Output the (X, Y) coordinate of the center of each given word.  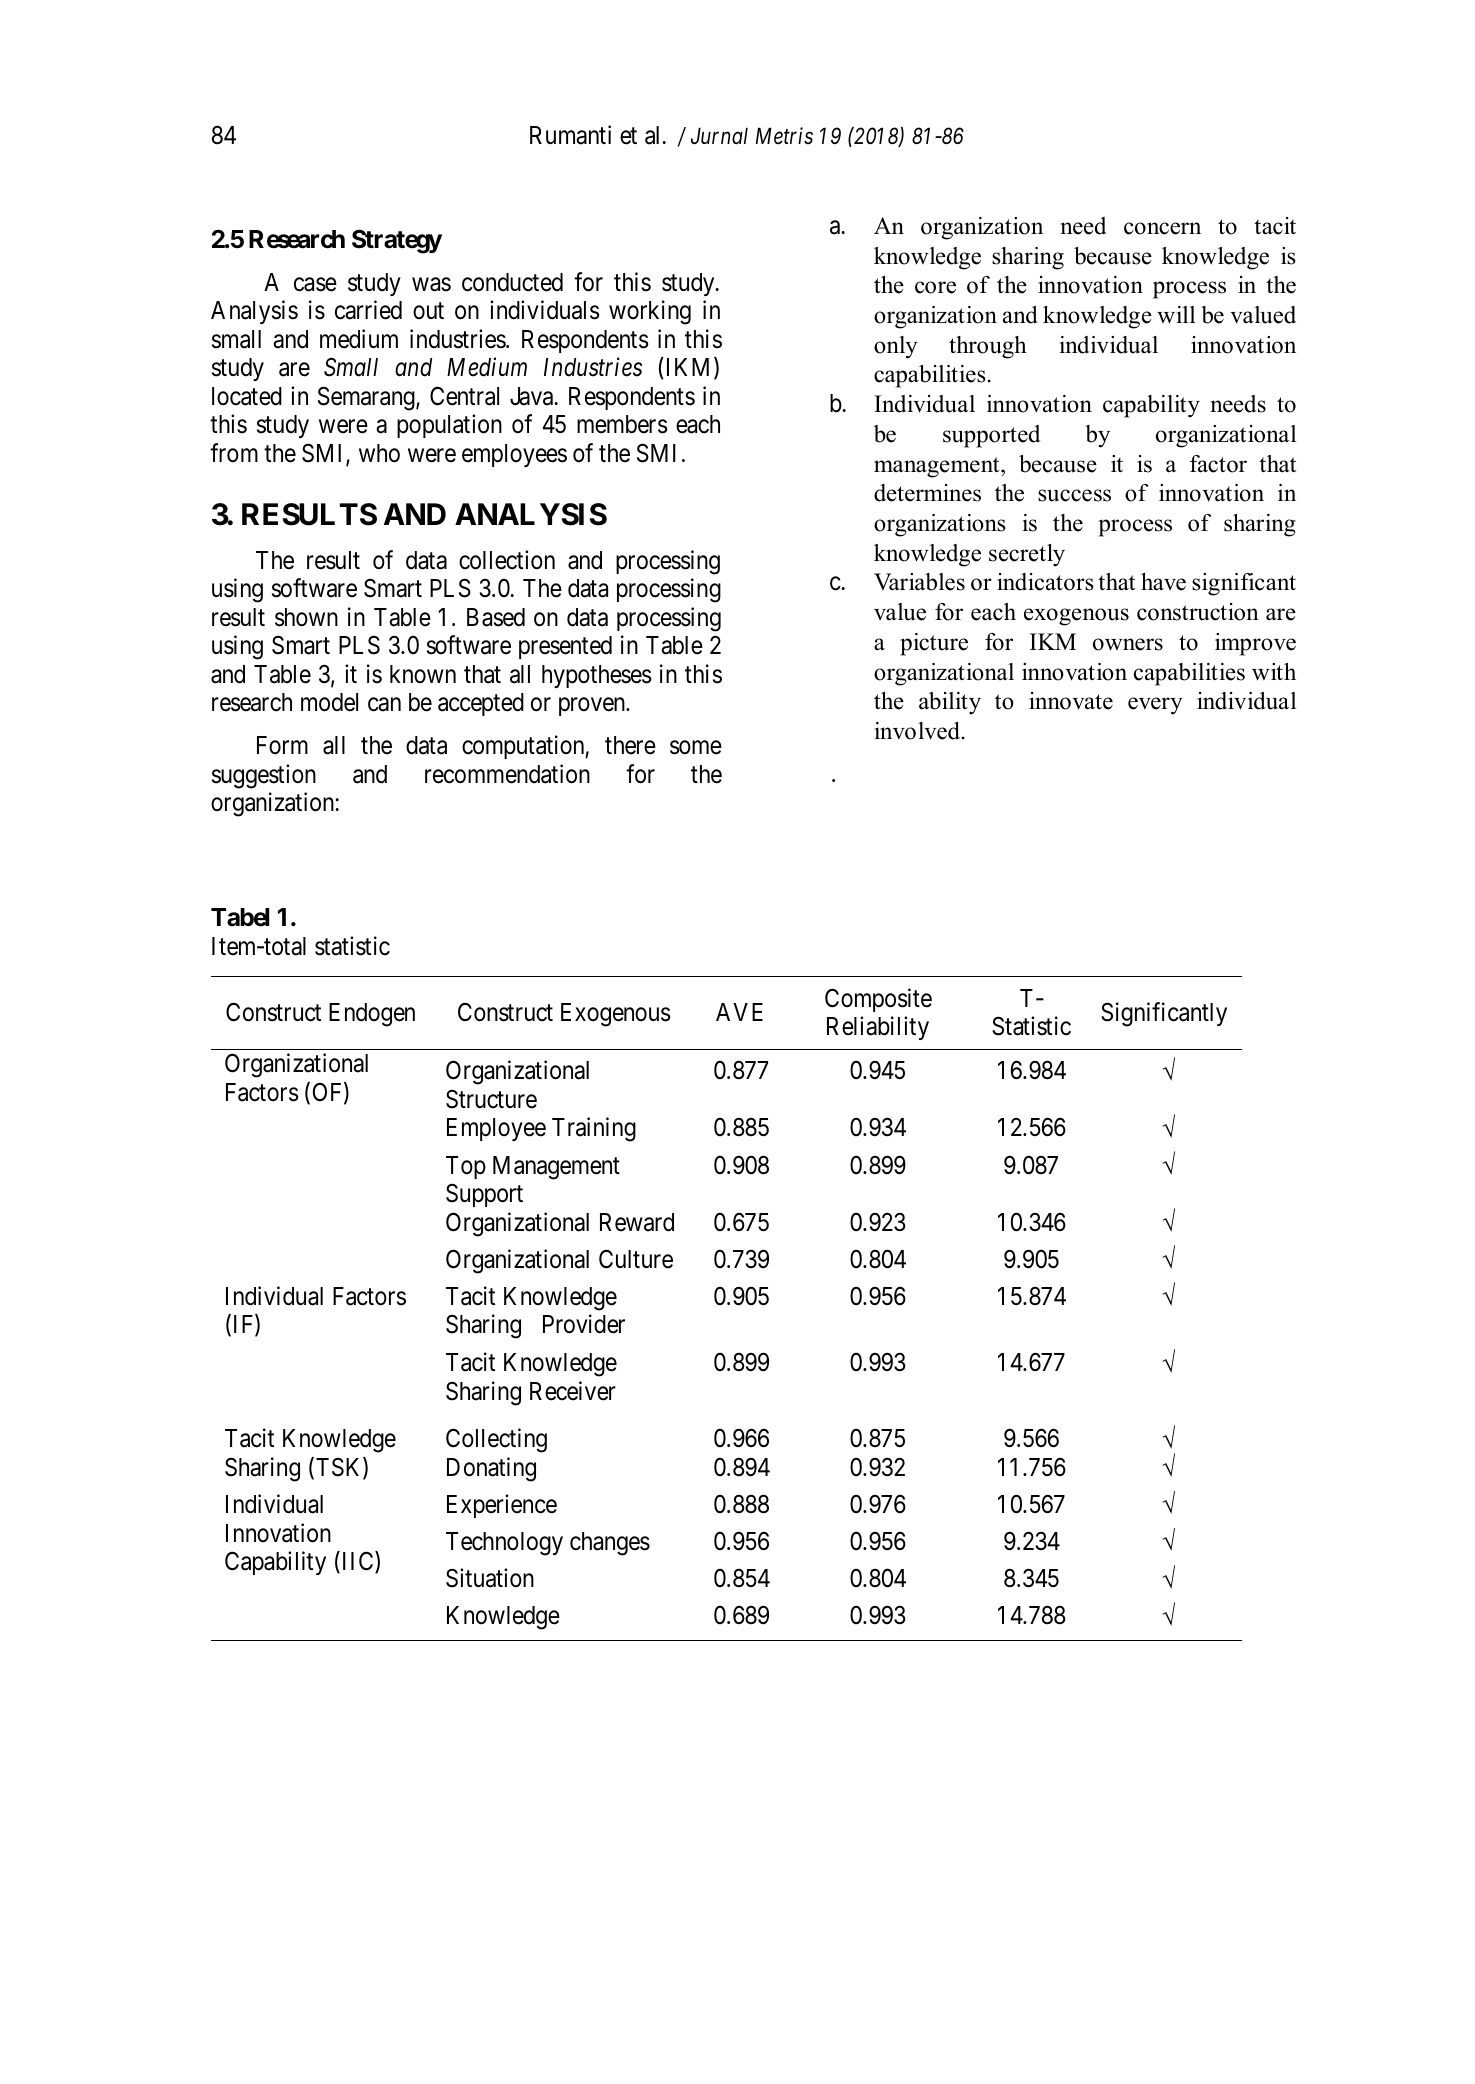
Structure (491, 1099)
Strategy (397, 241)
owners (1128, 644)
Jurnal (719, 135)
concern (1162, 228)
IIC (357, 1562)
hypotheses (597, 676)
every (1155, 706)
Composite (878, 1000)
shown (306, 617)
